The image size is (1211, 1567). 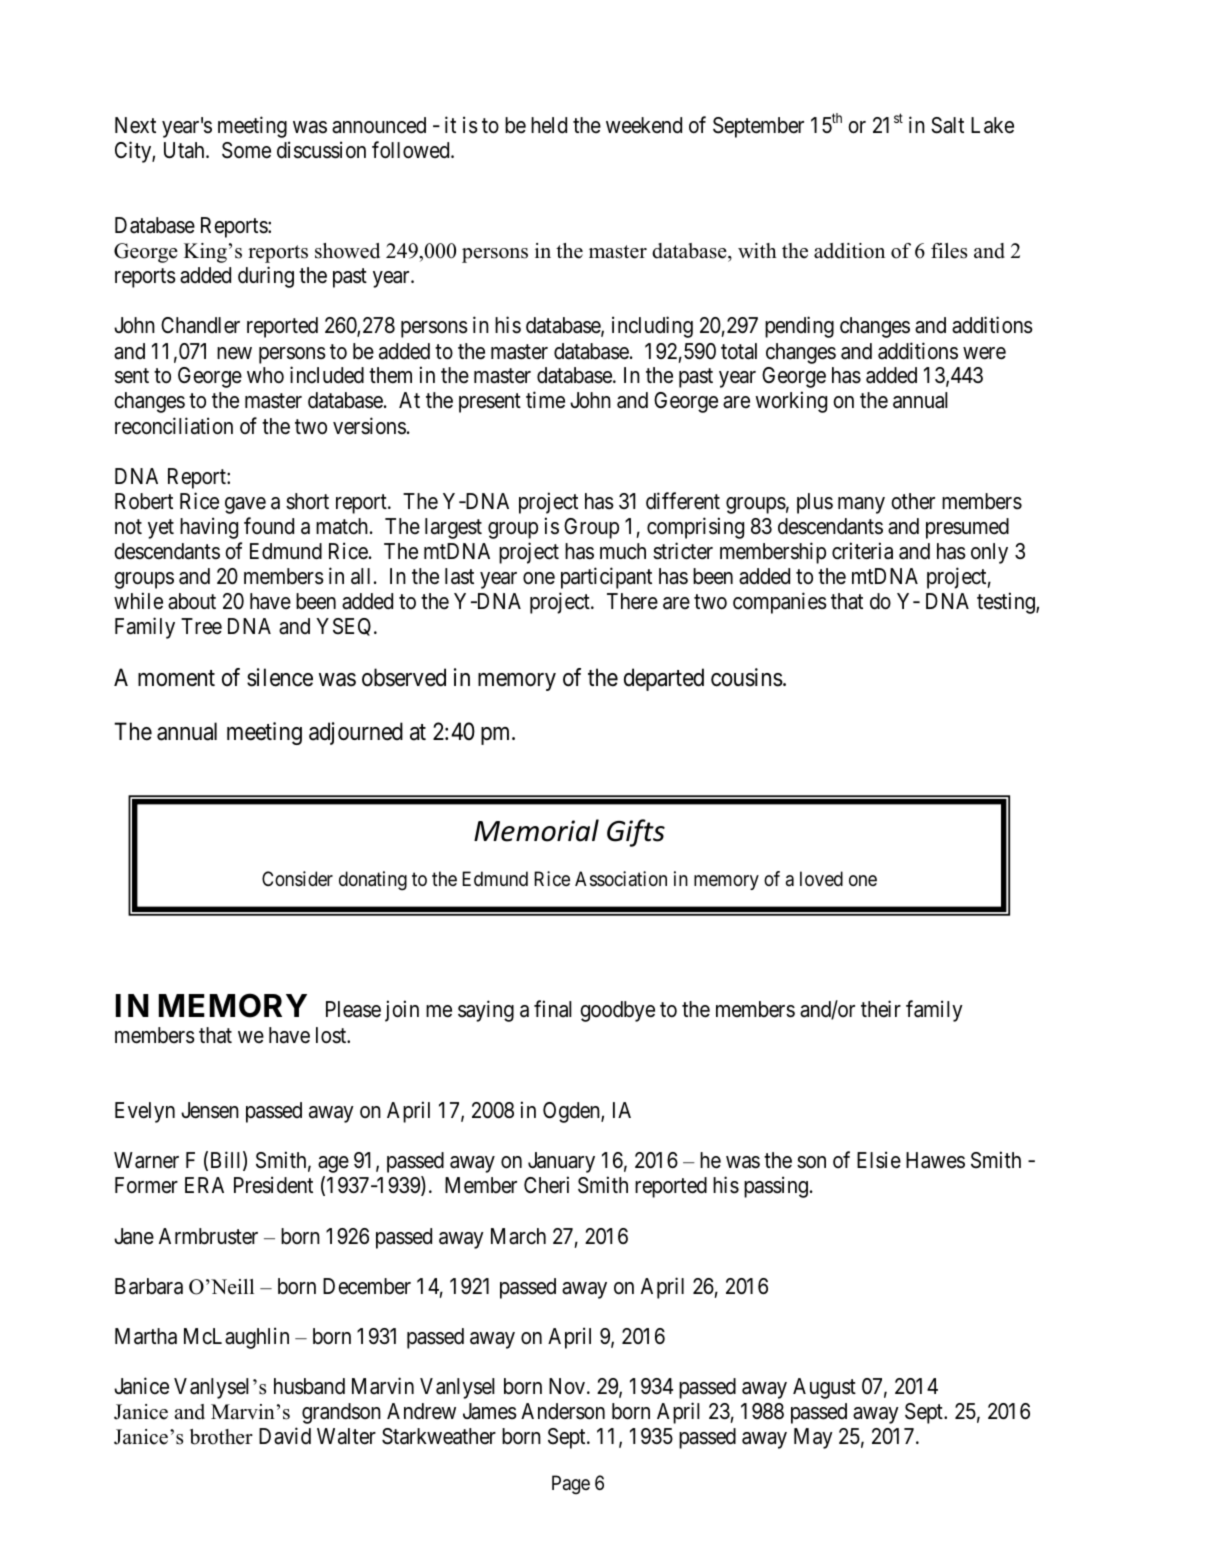 I want to click on Some, so click(x=246, y=150).
